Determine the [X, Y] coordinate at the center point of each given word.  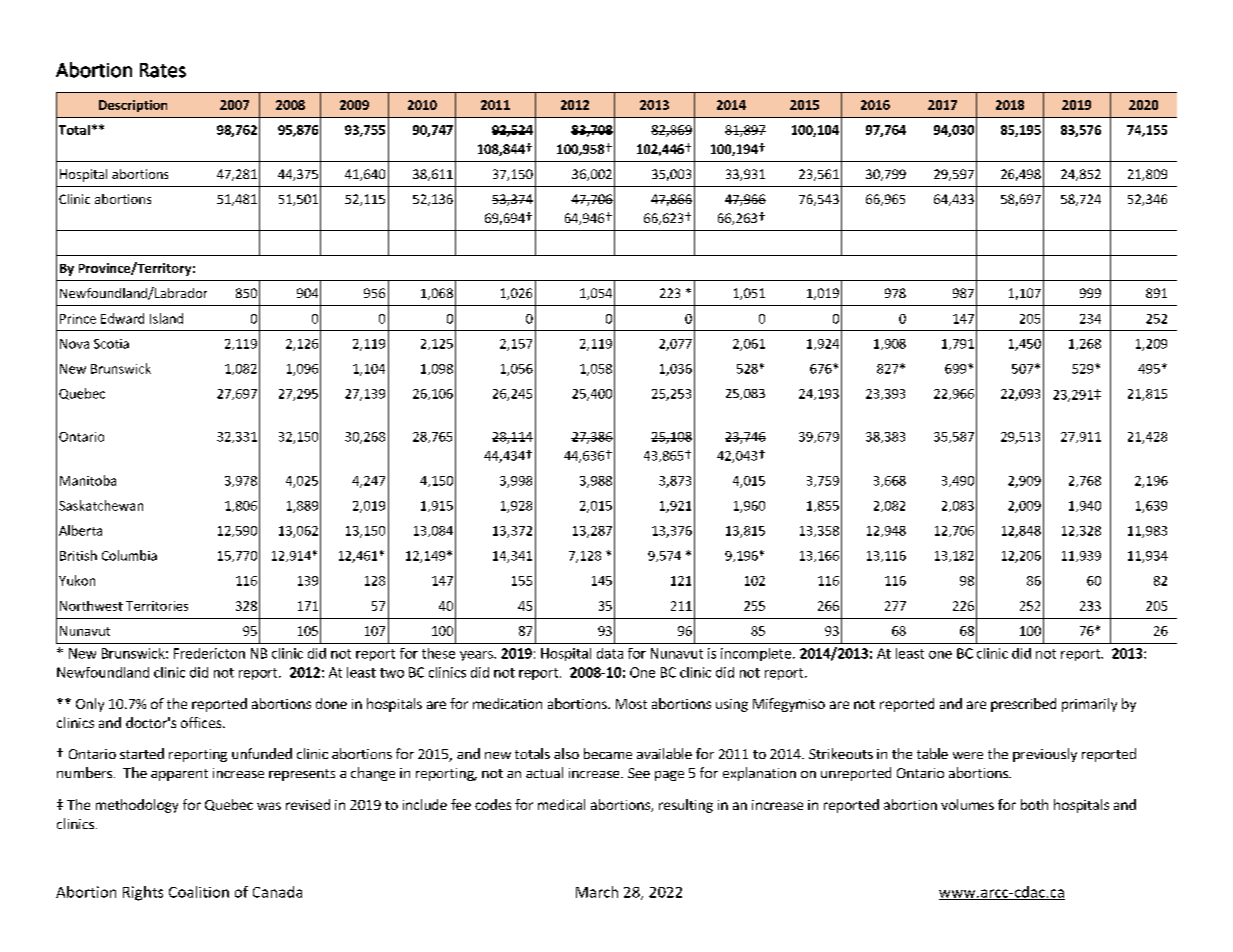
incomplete [756, 654]
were [968, 755]
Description [133, 106]
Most [631, 704]
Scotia [111, 344]
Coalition [199, 892]
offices [202, 722]
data [610, 653]
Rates [163, 70]
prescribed [1023, 705]
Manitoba [88, 480]
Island [166, 318]
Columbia [129, 555]
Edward [122, 318]
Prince [78, 319]
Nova [74, 344]
